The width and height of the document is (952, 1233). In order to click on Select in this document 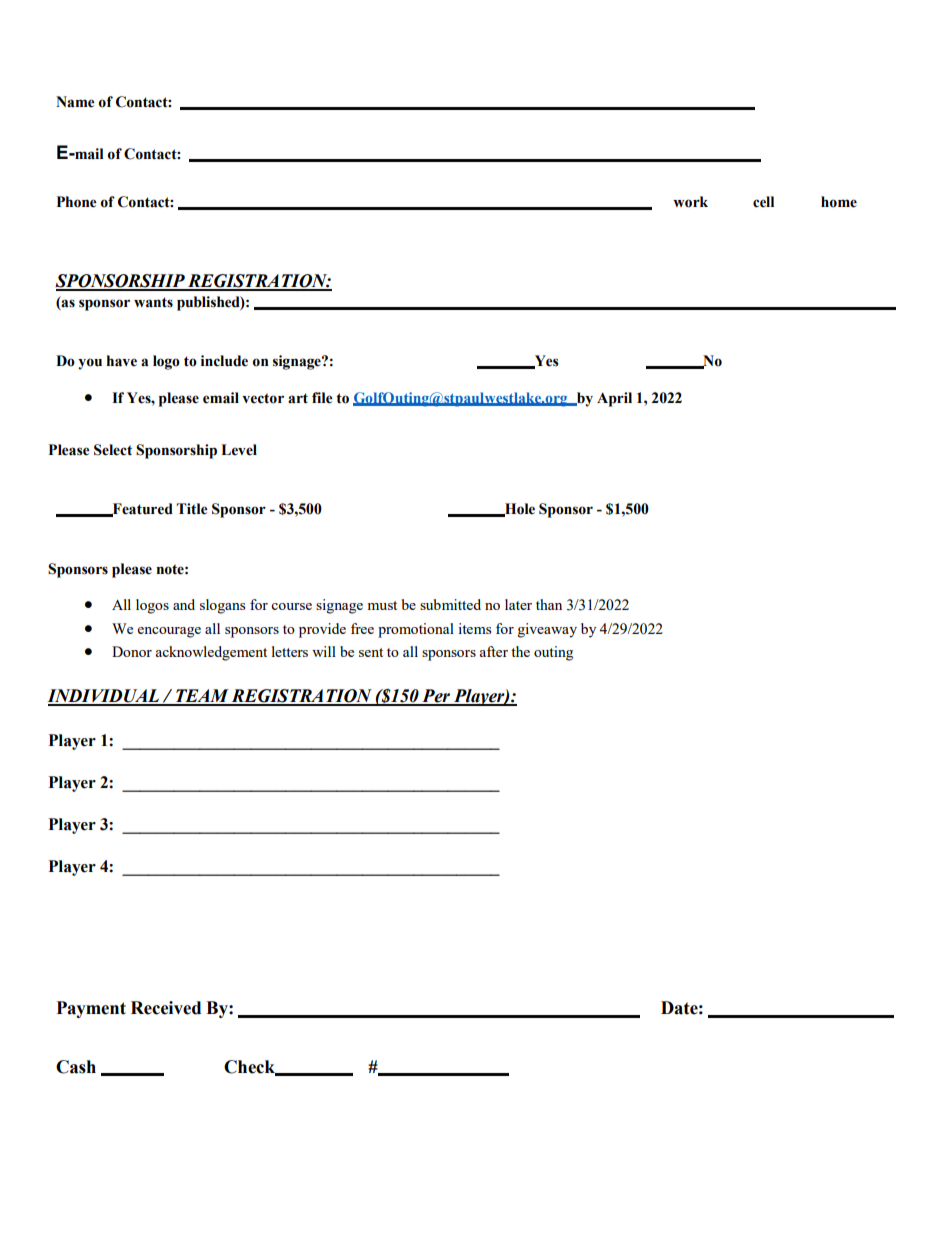, I will do `click(113, 450)`.
